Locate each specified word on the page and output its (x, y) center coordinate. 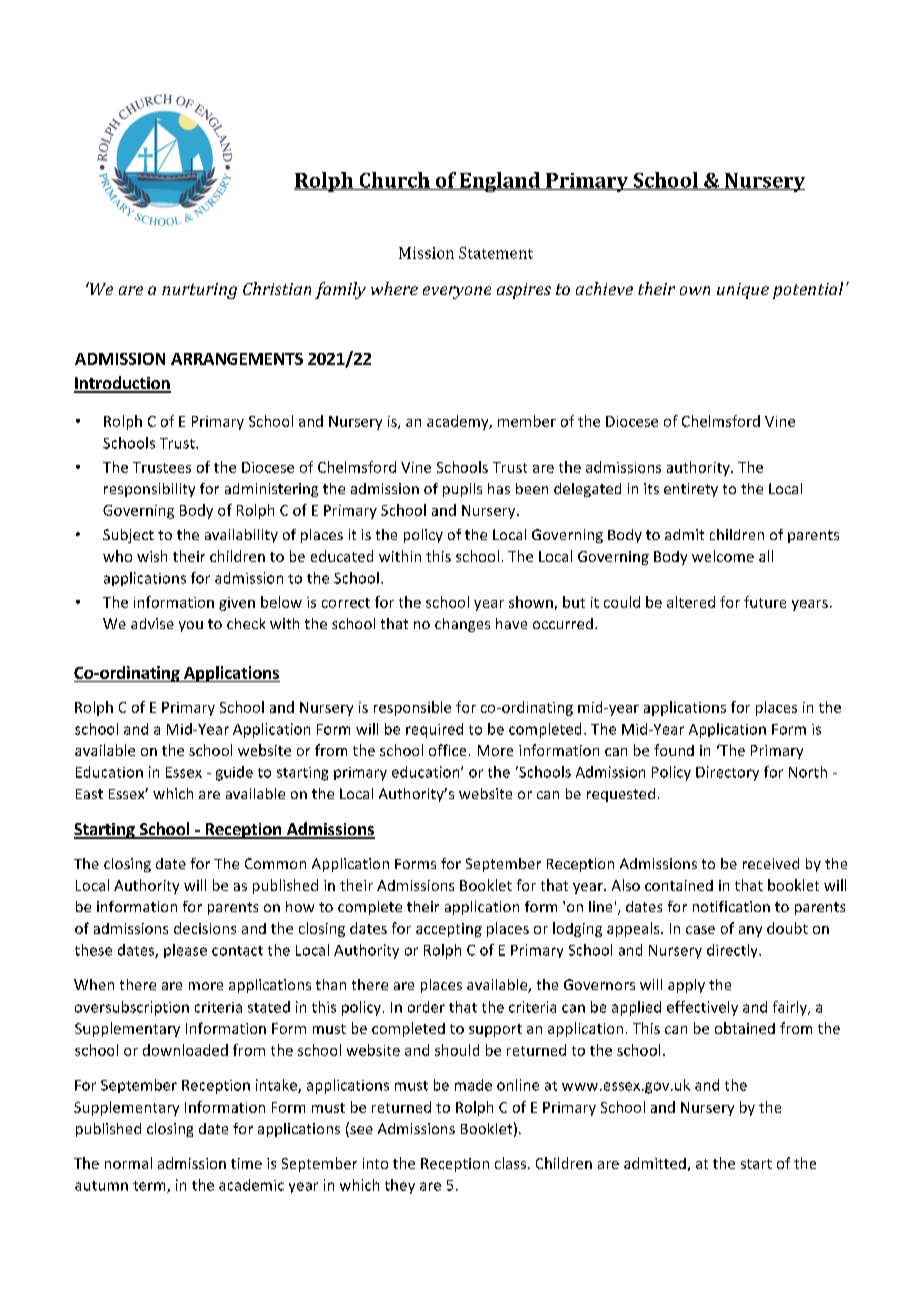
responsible (412, 708)
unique (743, 291)
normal (128, 1163)
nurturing (199, 291)
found (674, 750)
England (500, 182)
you (191, 626)
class (510, 1163)
